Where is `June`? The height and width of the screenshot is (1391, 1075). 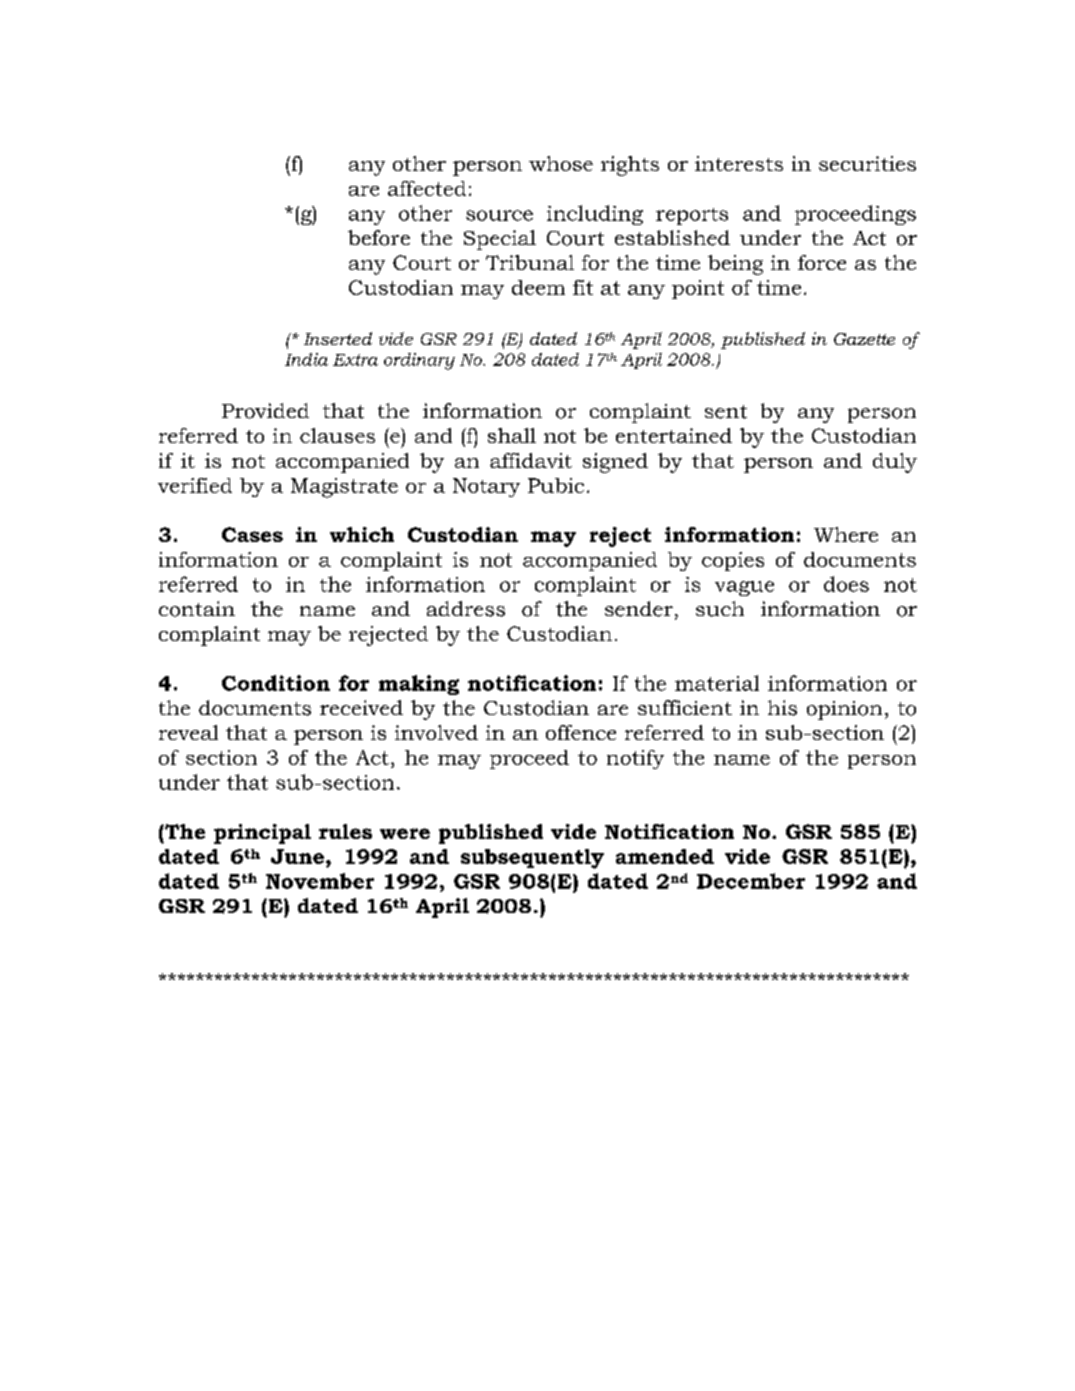 June is located at coordinates (297, 856).
